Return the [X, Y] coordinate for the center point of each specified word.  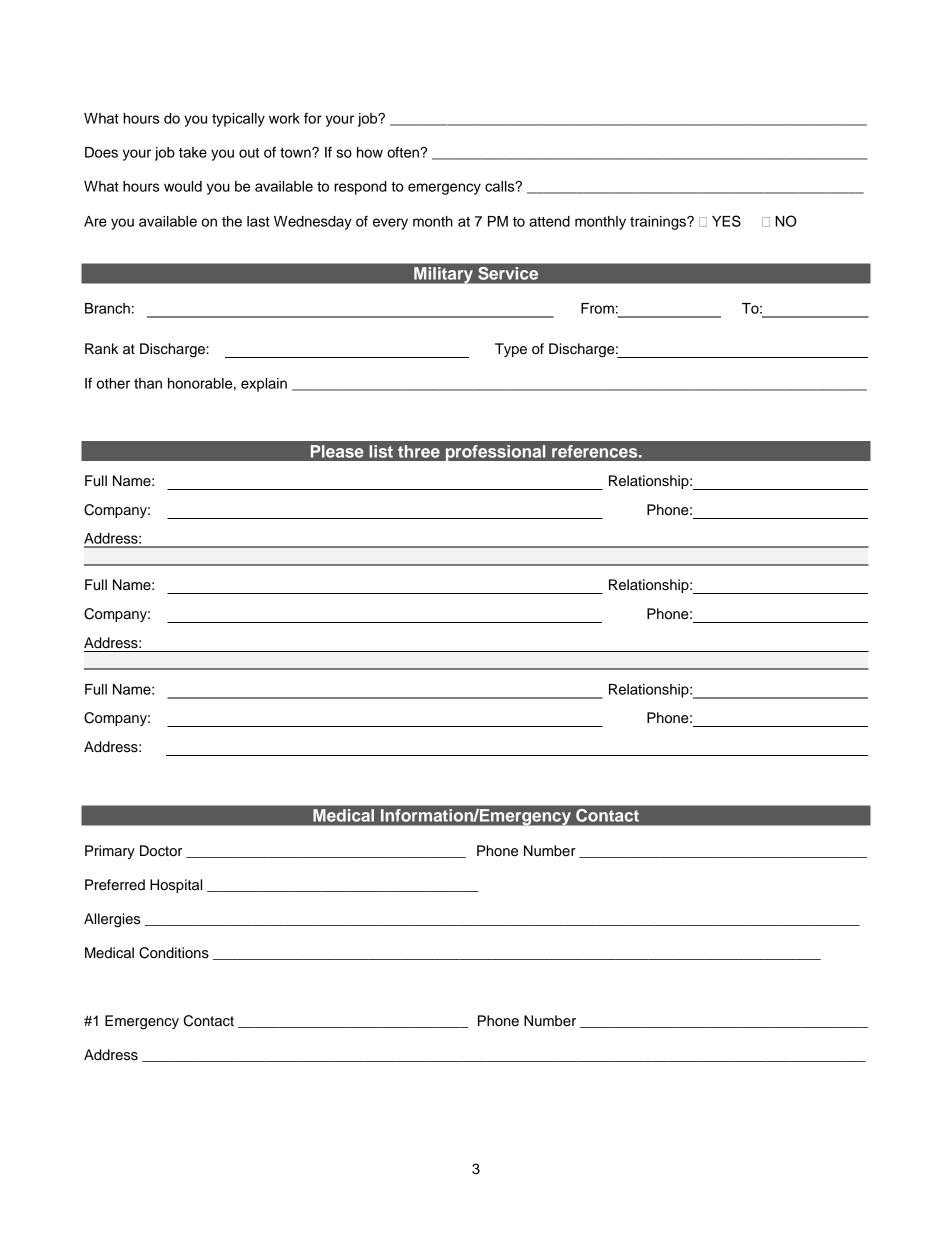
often [404, 152]
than [148, 383]
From [597, 308]
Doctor [161, 851]
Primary [110, 852]
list [381, 451]
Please [337, 451]
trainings [659, 223]
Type [511, 350]
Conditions [174, 953]
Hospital [176, 886]
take [193, 152]
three [419, 451]
